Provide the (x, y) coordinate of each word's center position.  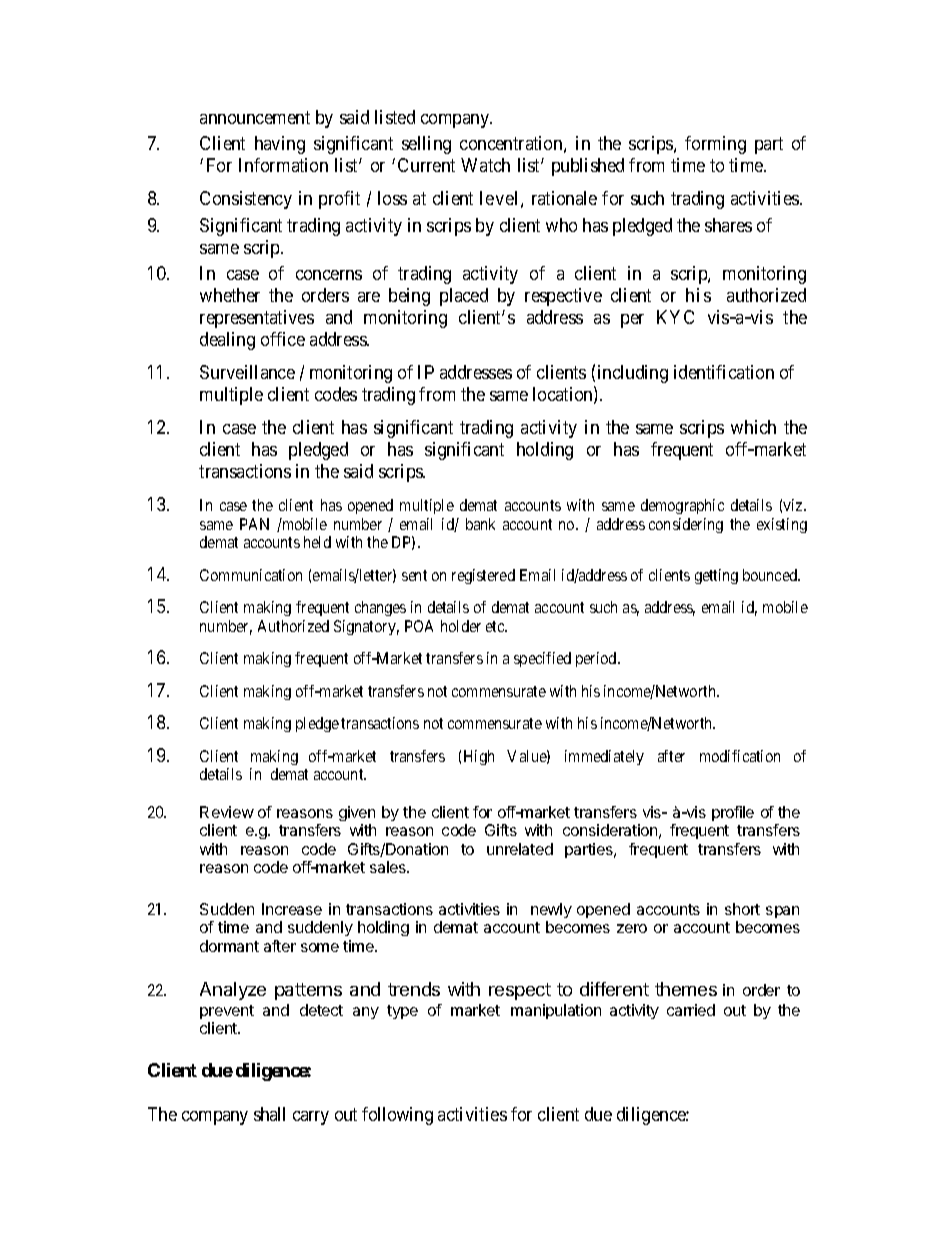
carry (311, 1118)
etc (496, 626)
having (280, 145)
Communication (251, 575)
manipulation (556, 1011)
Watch (485, 165)
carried (691, 1010)
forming (715, 145)
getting (716, 576)
